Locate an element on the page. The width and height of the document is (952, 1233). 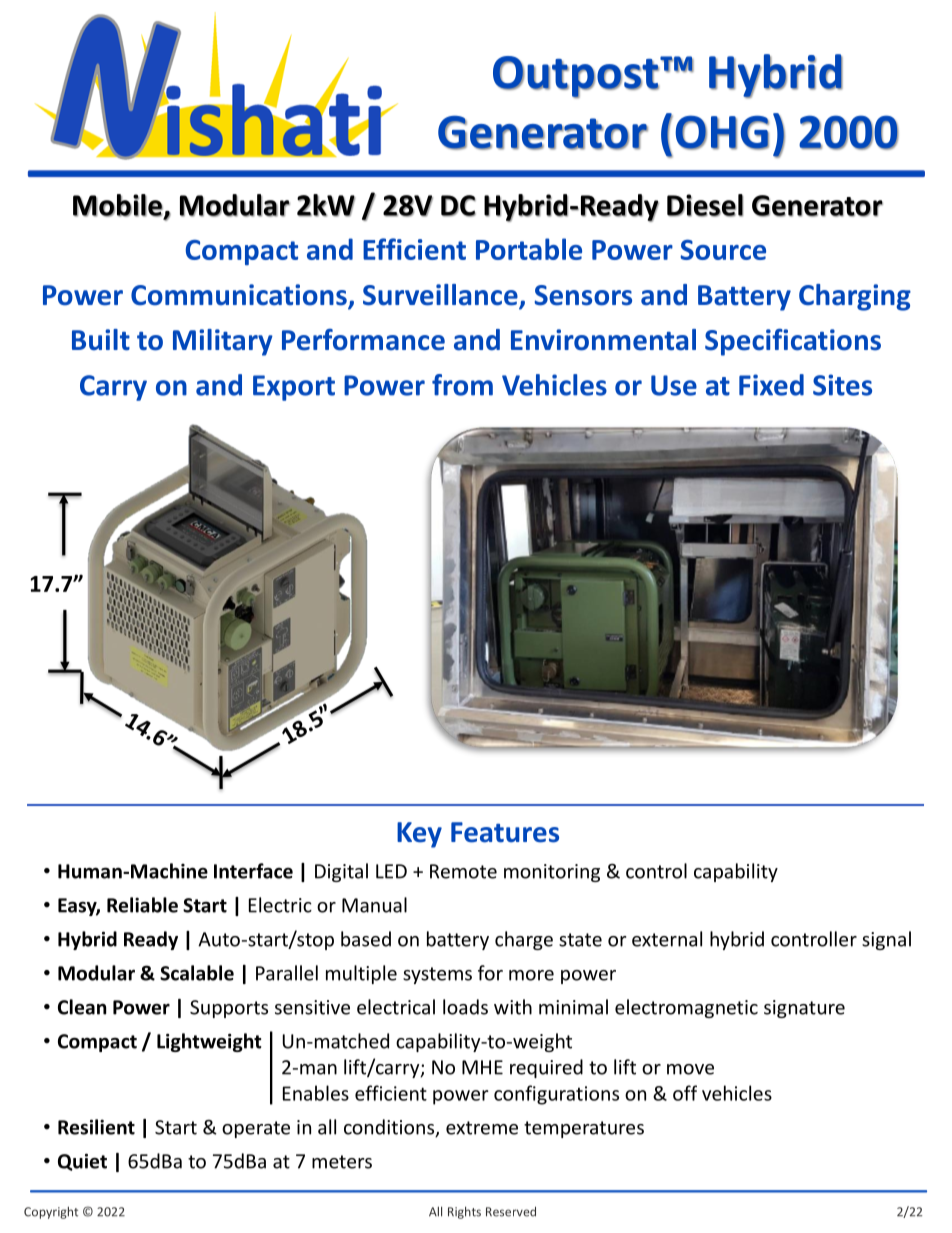
Built is located at coordinates (101, 340).
